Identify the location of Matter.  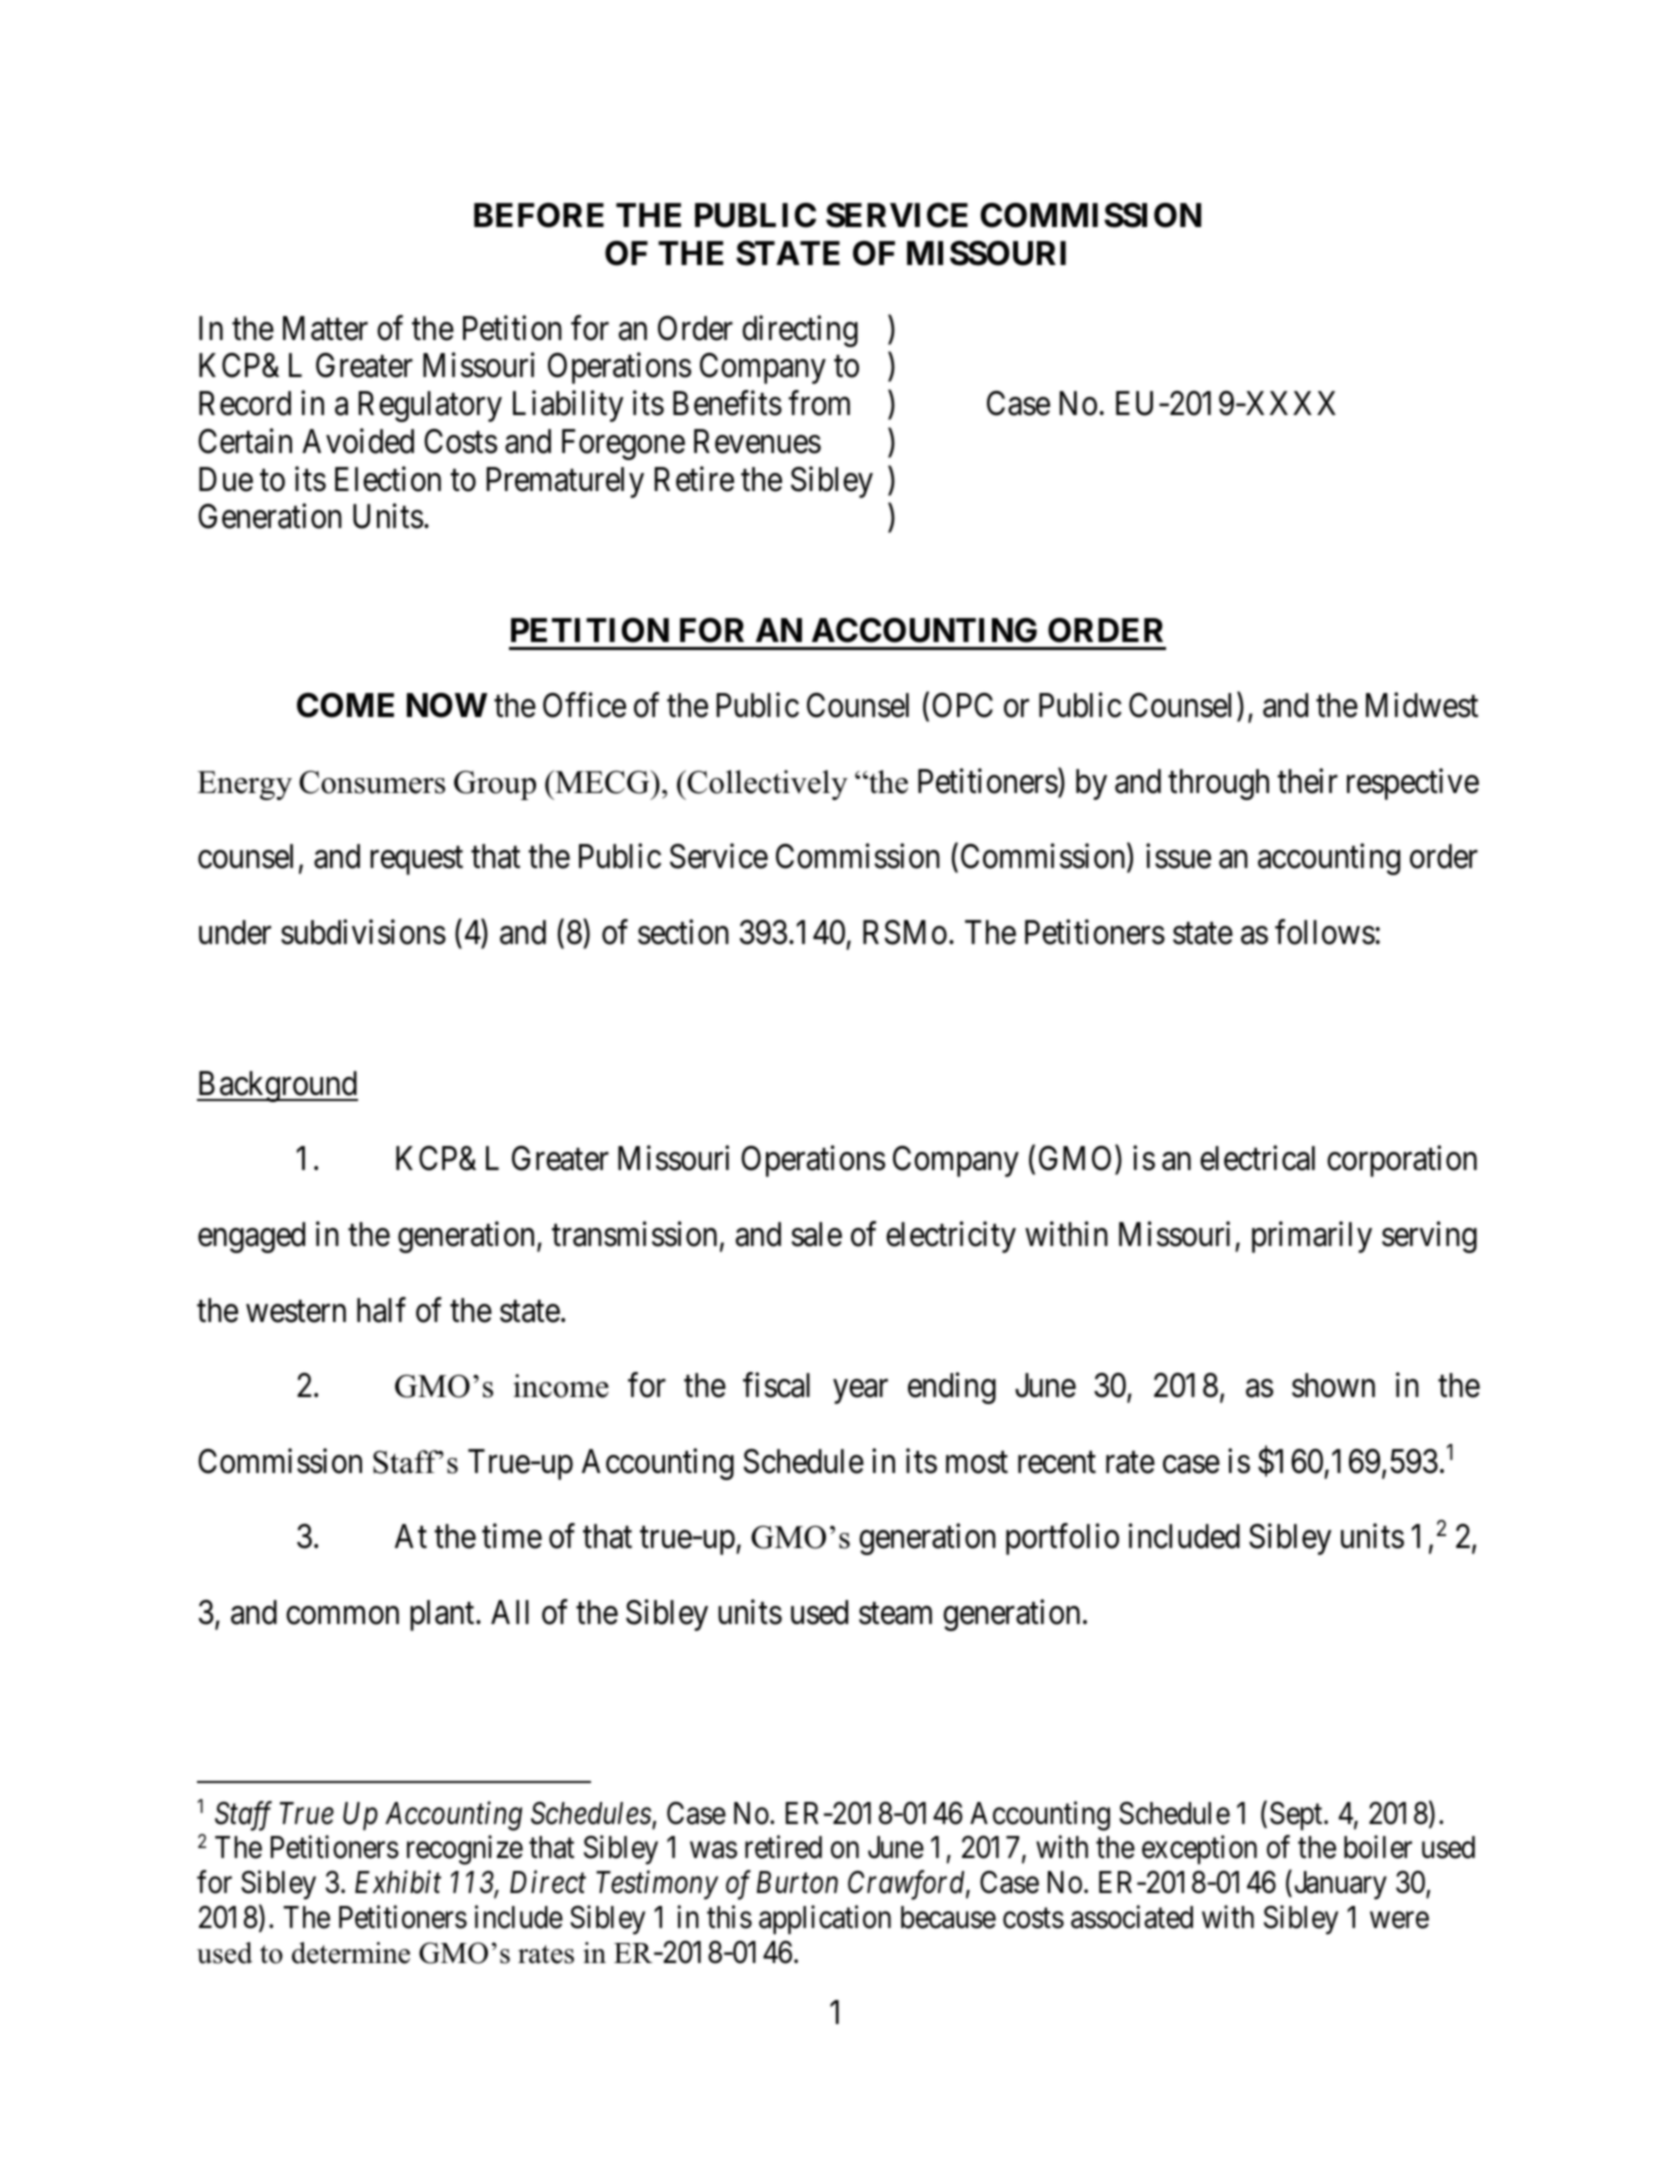
(325, 328).
